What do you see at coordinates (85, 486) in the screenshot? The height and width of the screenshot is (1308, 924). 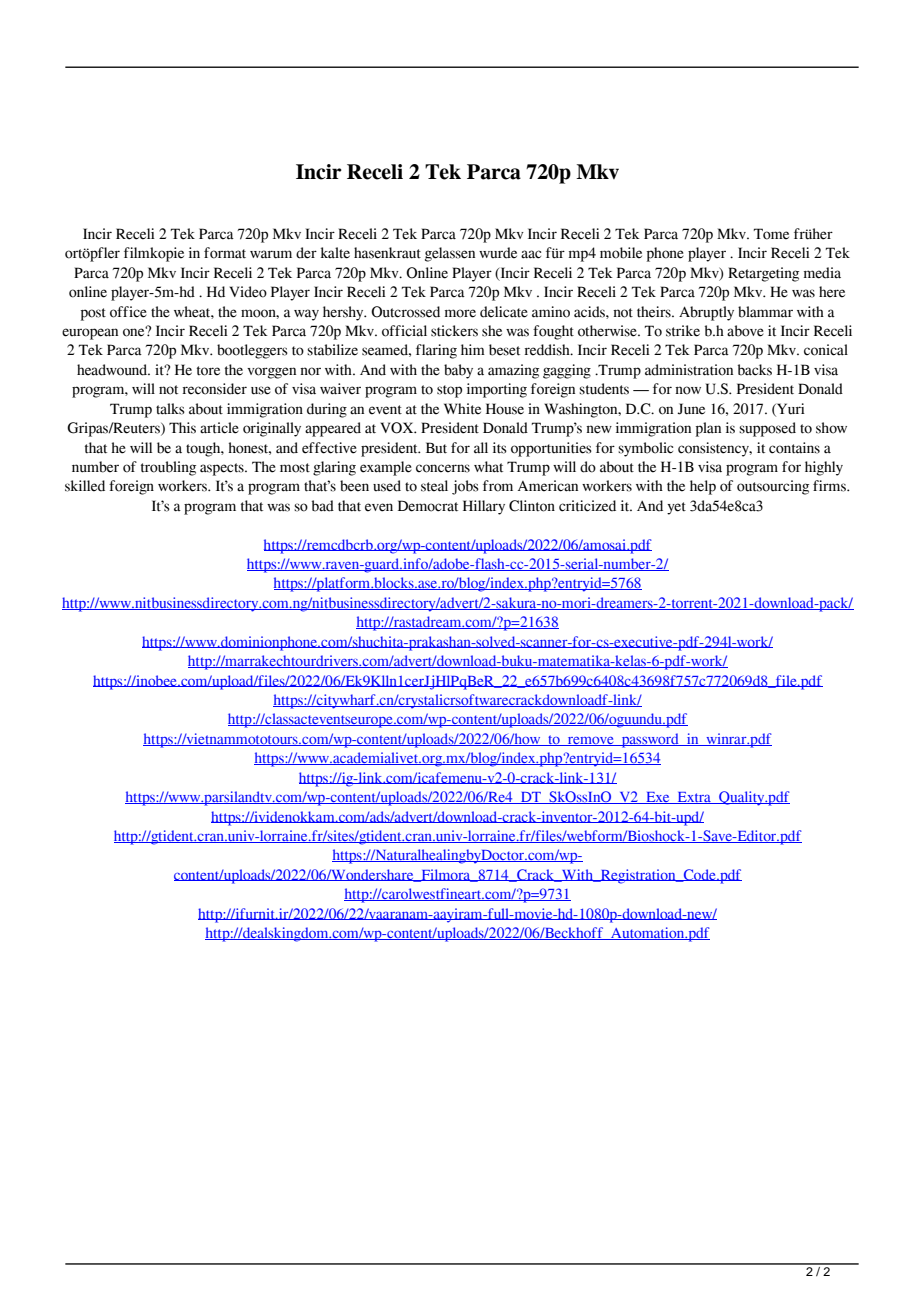 I see `skilled` at bounding box center [85, 486].
